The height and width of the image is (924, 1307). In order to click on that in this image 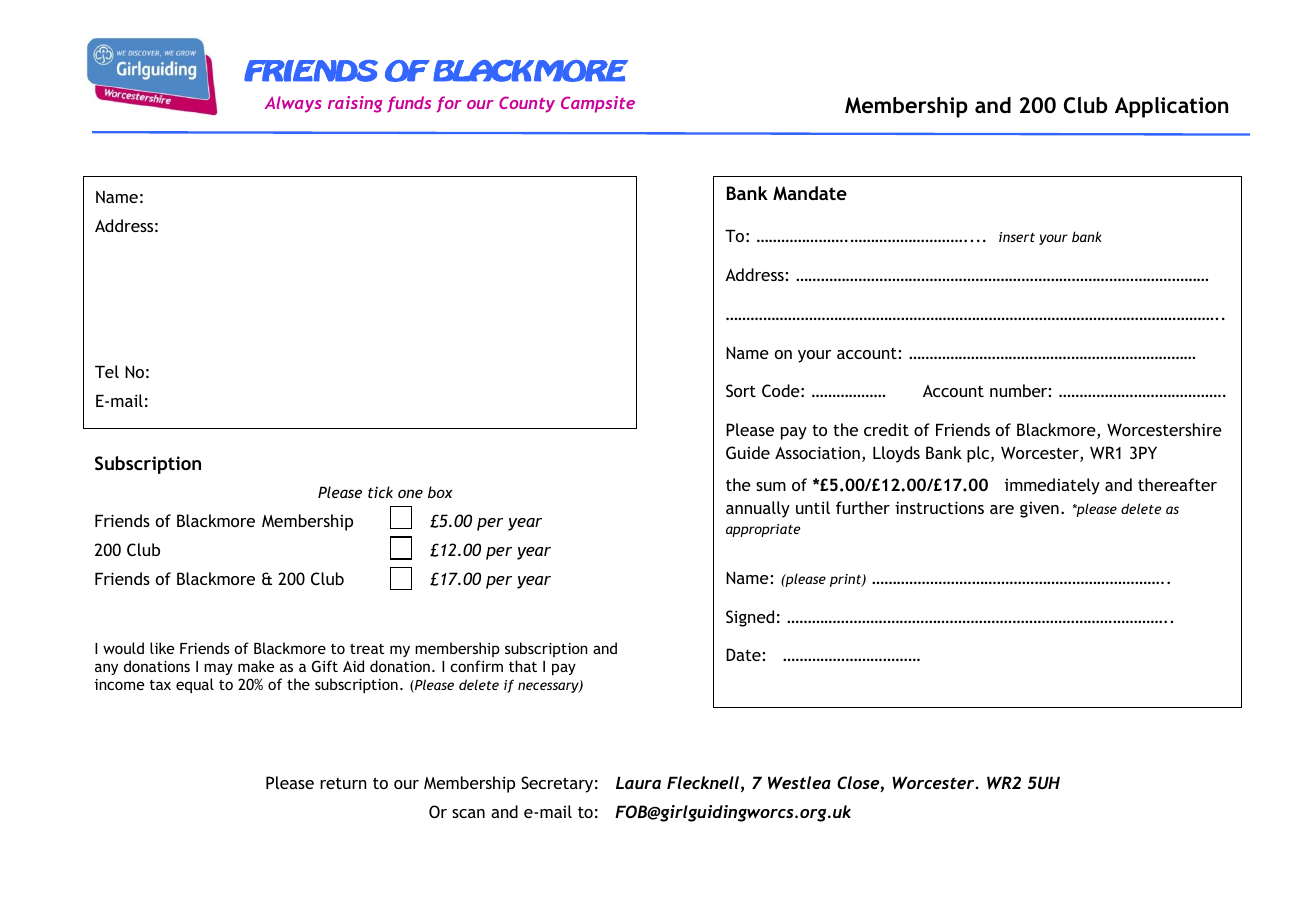, I will do `click(523, 666)`.
